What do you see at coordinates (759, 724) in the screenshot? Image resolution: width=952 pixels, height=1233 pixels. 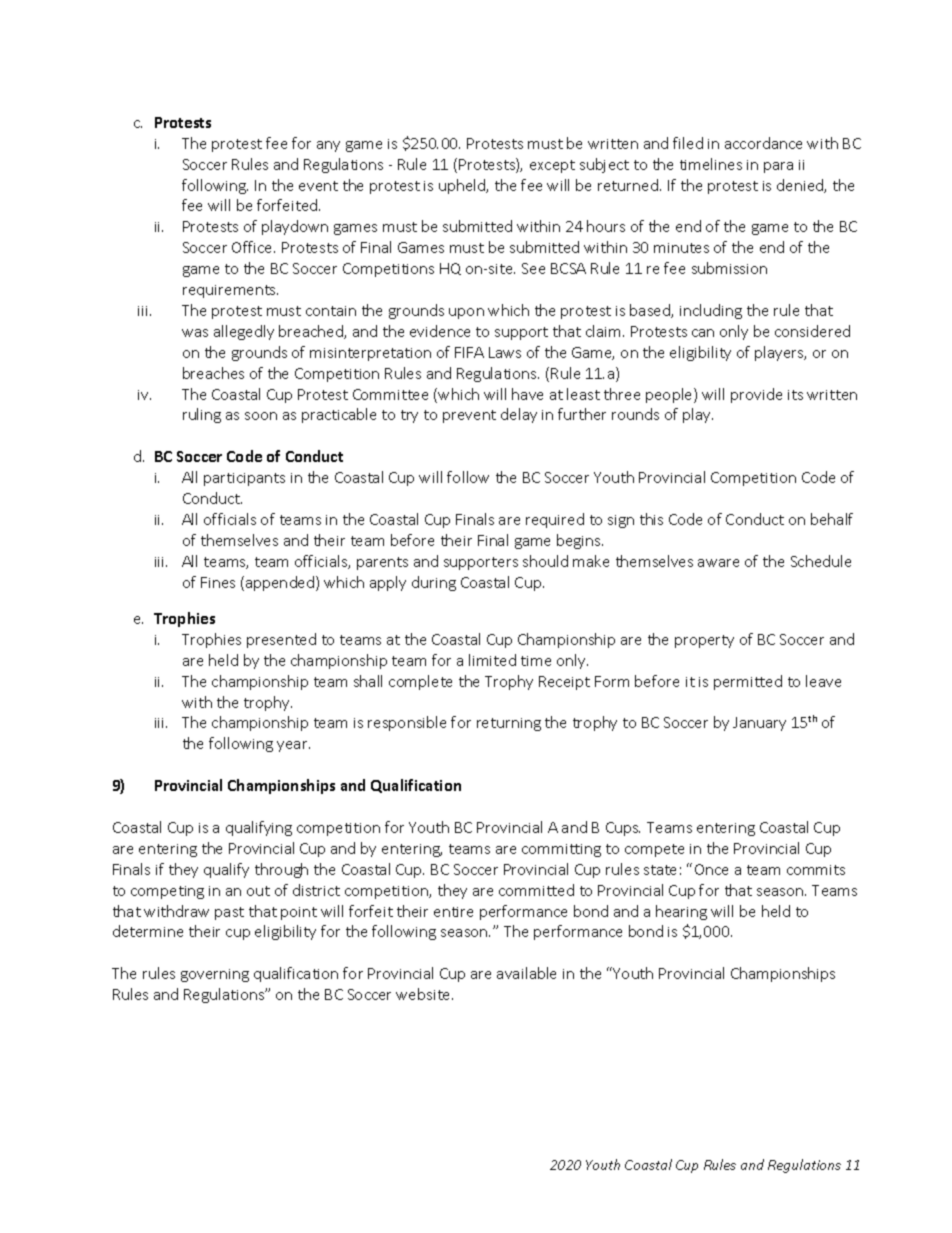 I see `January` at bounding box center [759, 724].
